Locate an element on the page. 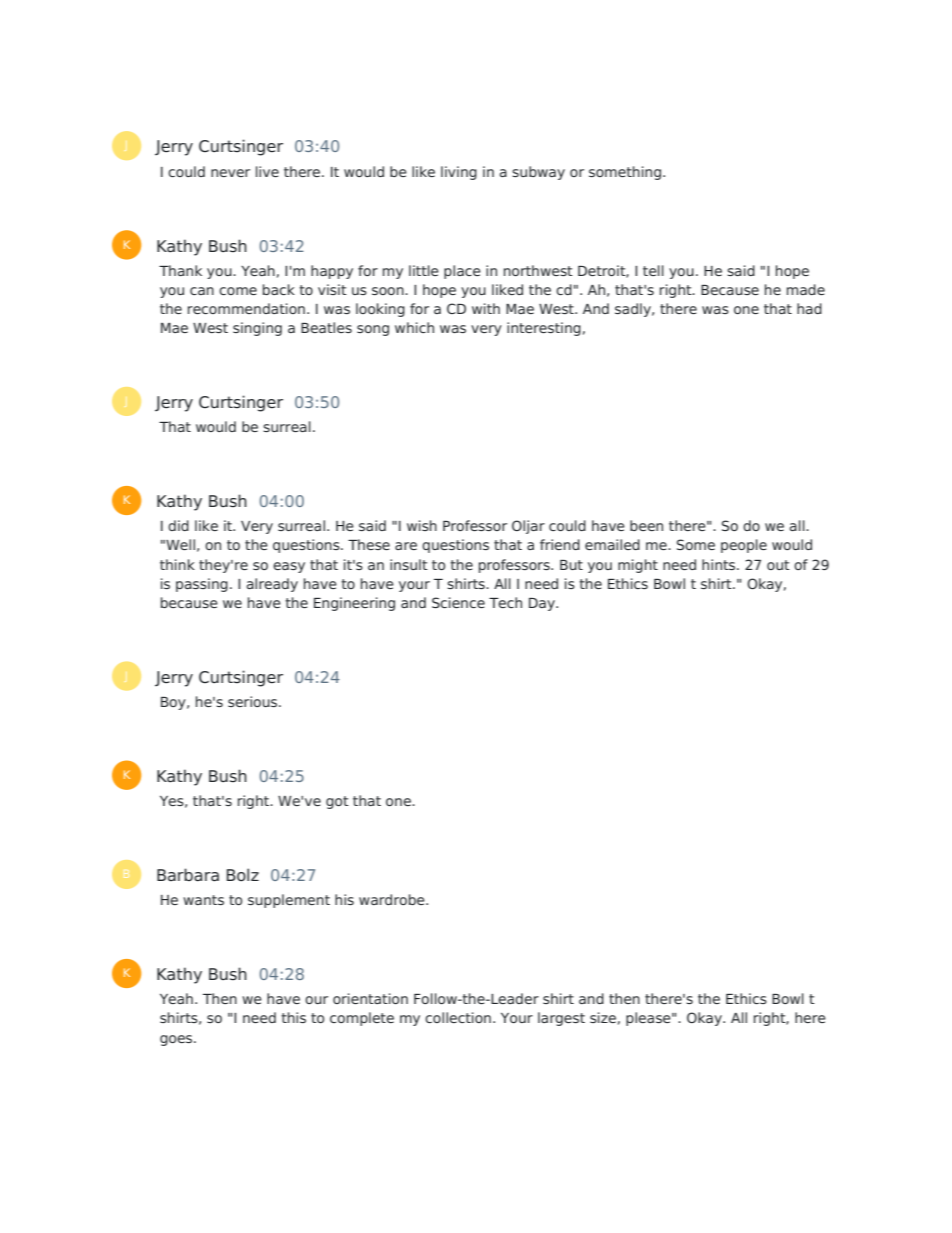 The height and width of the page is (1233, 952). tell is located at coordinates (653, 270).
